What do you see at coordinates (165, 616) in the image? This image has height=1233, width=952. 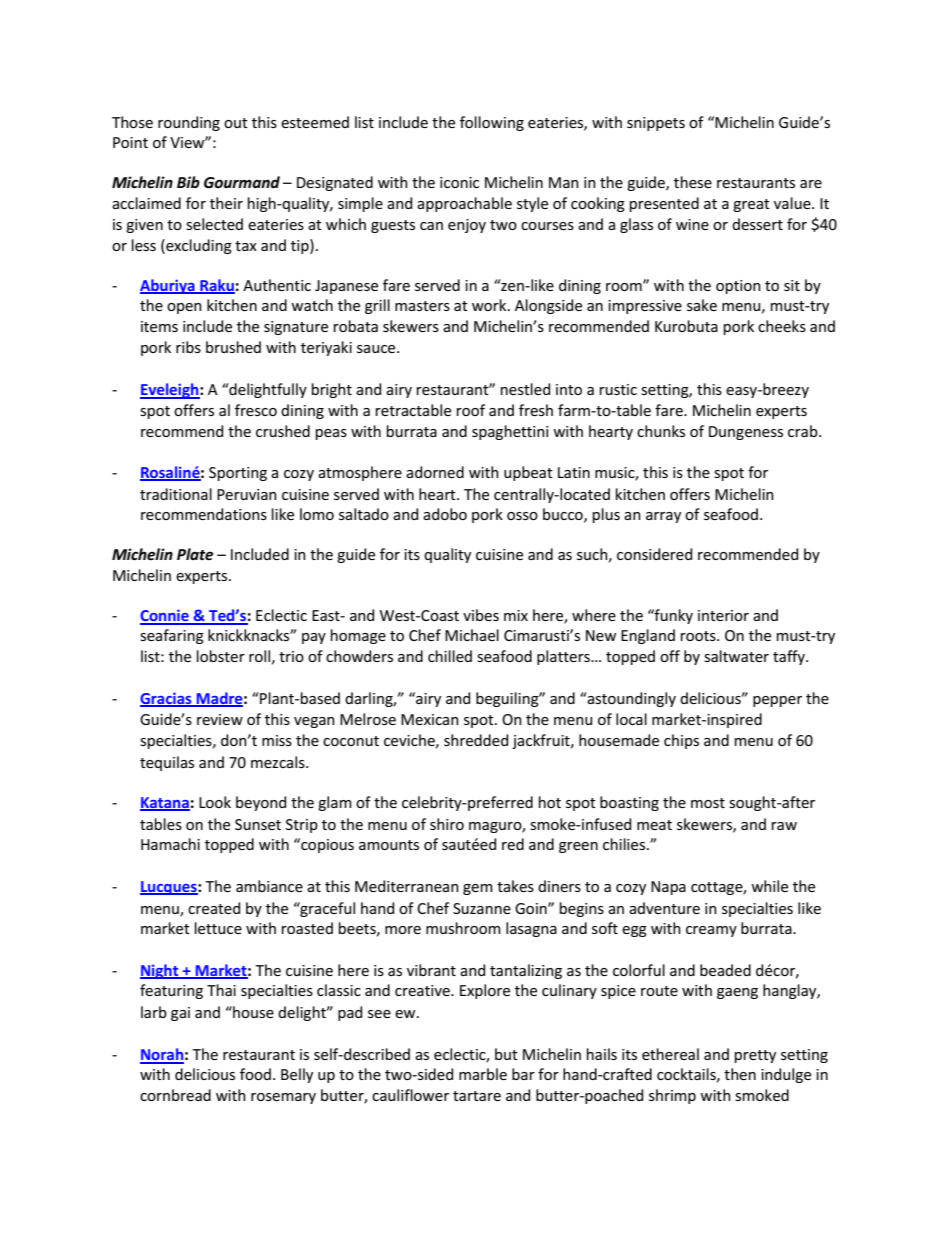 I see `Connie` at bounding box center [165, 616].
